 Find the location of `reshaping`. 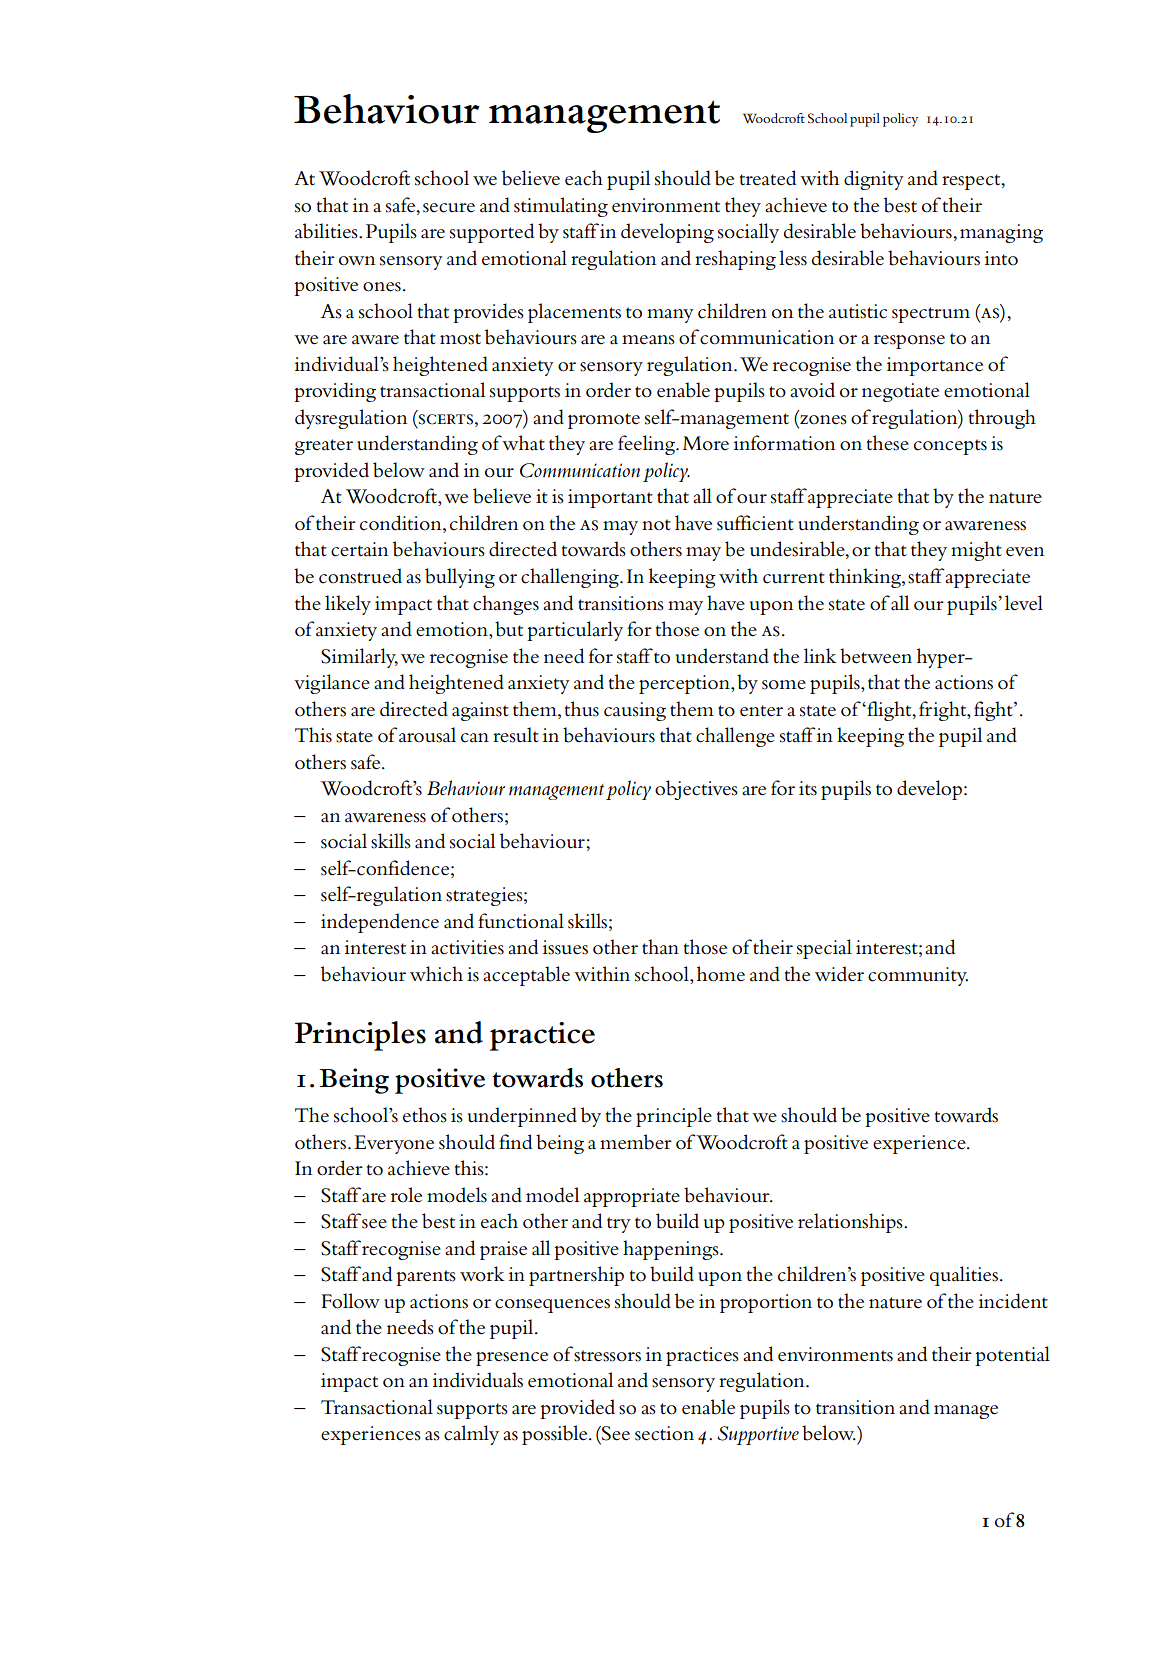

reshaping is located at coordinates (735, 260).
